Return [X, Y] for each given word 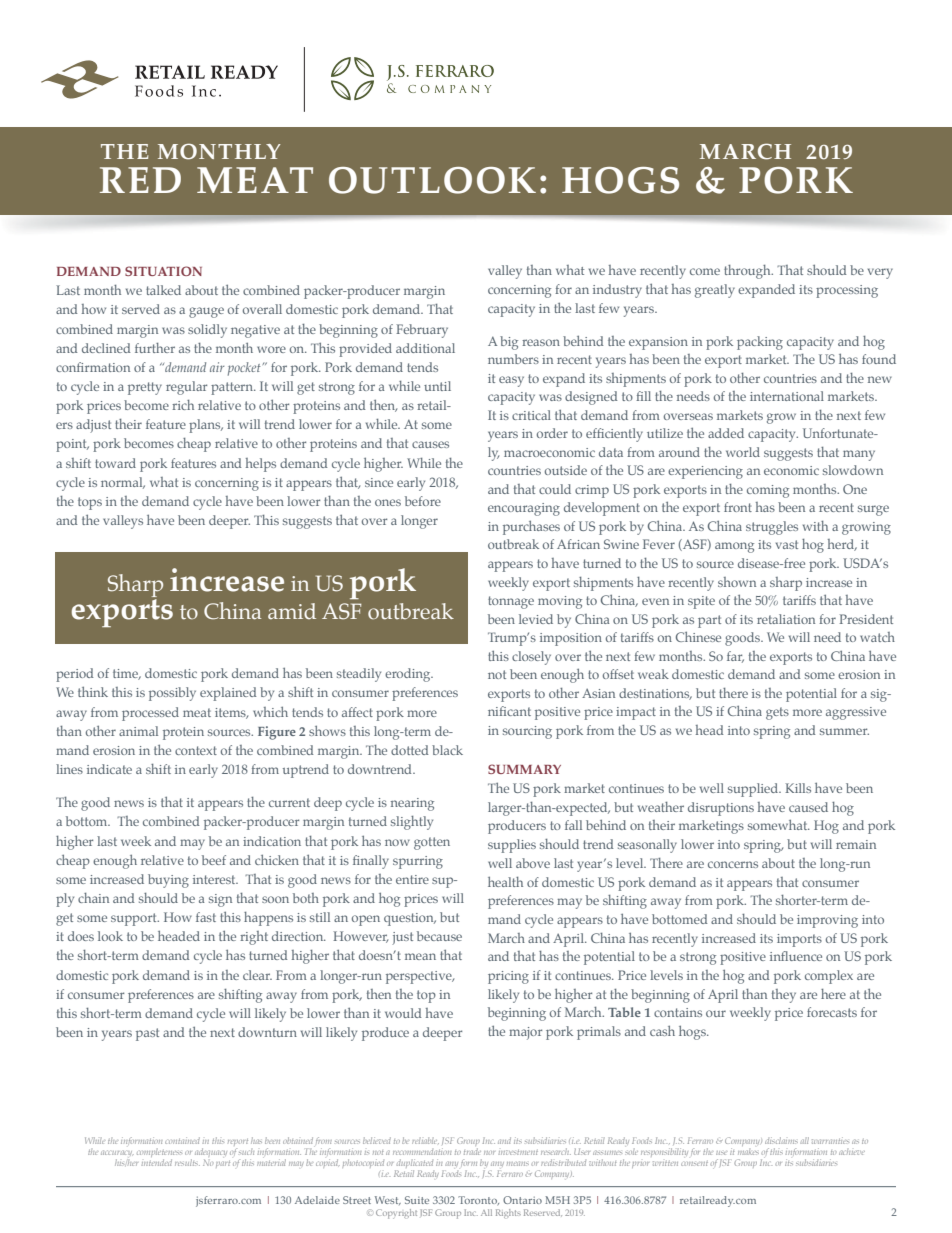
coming [768, 491]
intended [156, 1162]
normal [123, 483]
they [784, 996]
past [147, 1034]
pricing [508, 977]
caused [808, 807]
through [748, 272]
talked [163, 290]
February [422, 331]
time [126, 674]
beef [214, 860]
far [735, 657]
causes [430, 444]
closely [531, 658]
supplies [512, 846]
